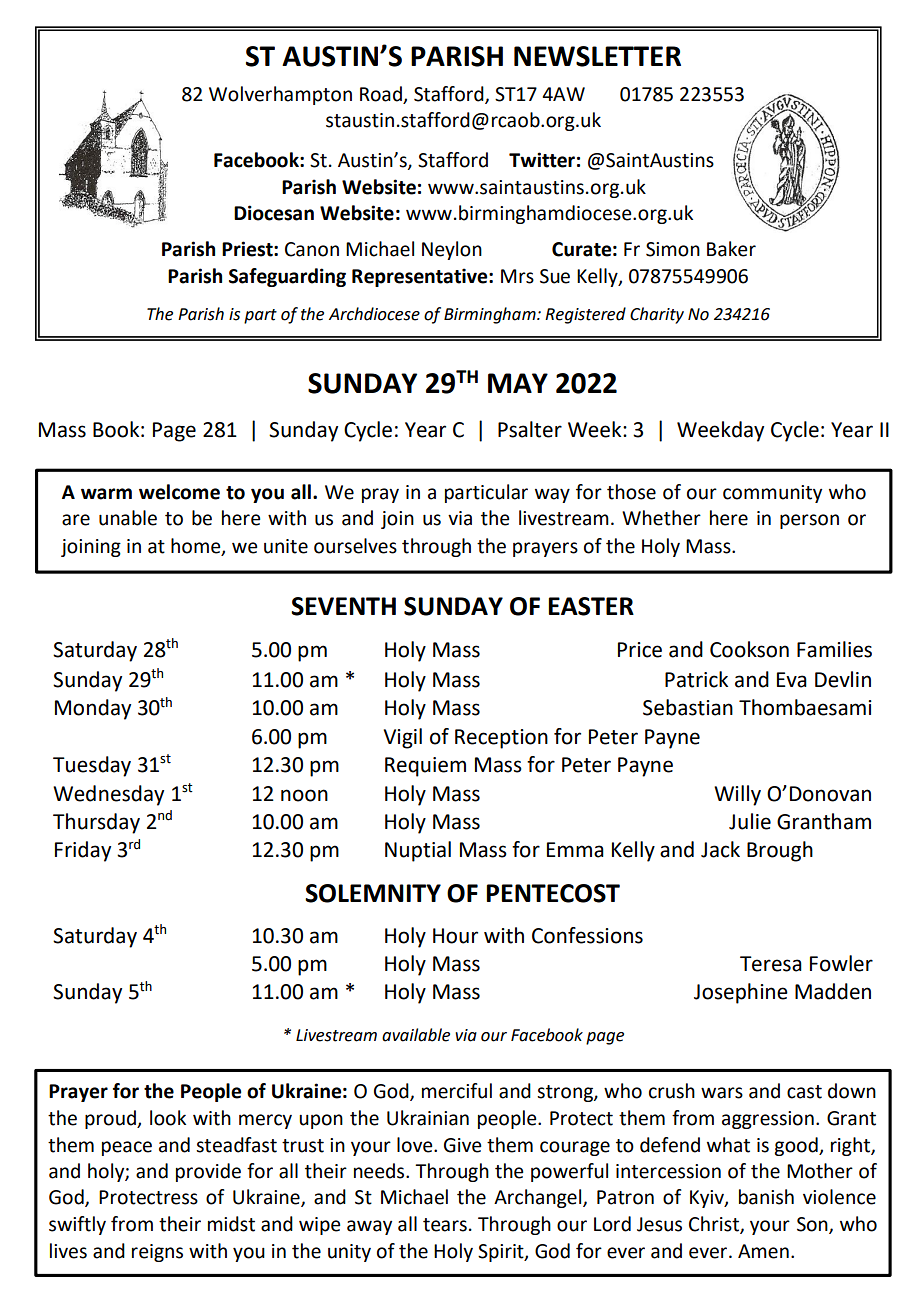 The height and width of the image is (1307, 924). What do you see at coordinates (809, 521) in the image?
I see `person` at bounding box center [809, 521].
